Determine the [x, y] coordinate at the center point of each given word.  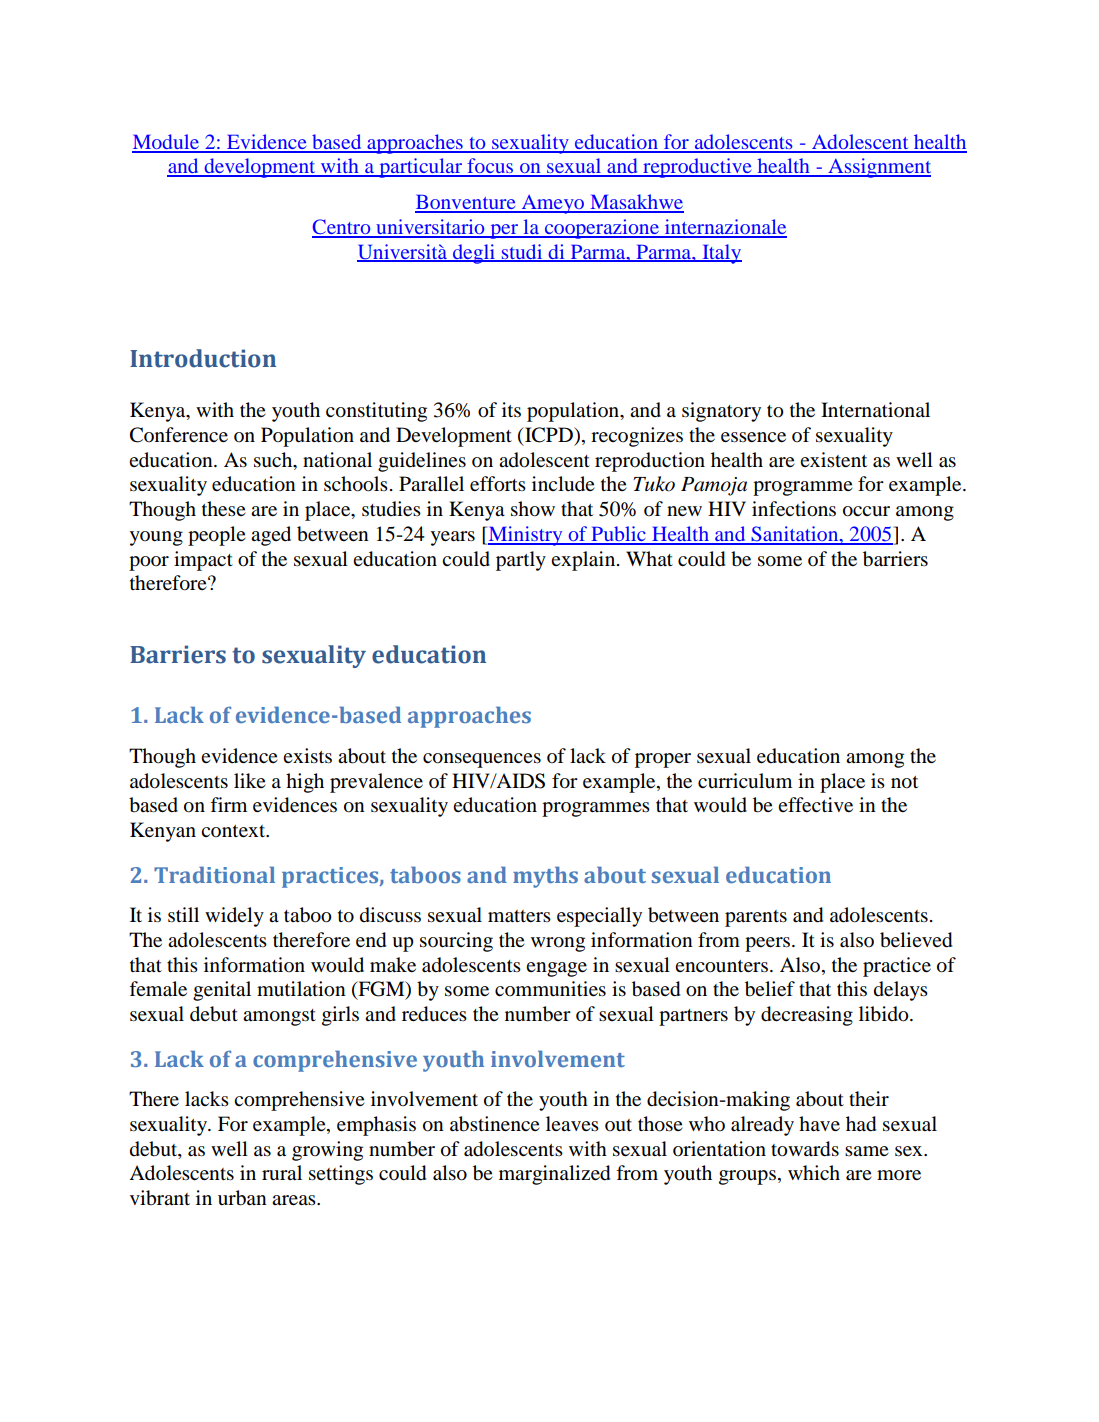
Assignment [878, 168]
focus [490, 167]
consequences [482, 760]
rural [282, 1173]
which [814, 1172]
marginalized [554, 1175]
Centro [342, 228]
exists [307, 756]
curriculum [745, 780]
